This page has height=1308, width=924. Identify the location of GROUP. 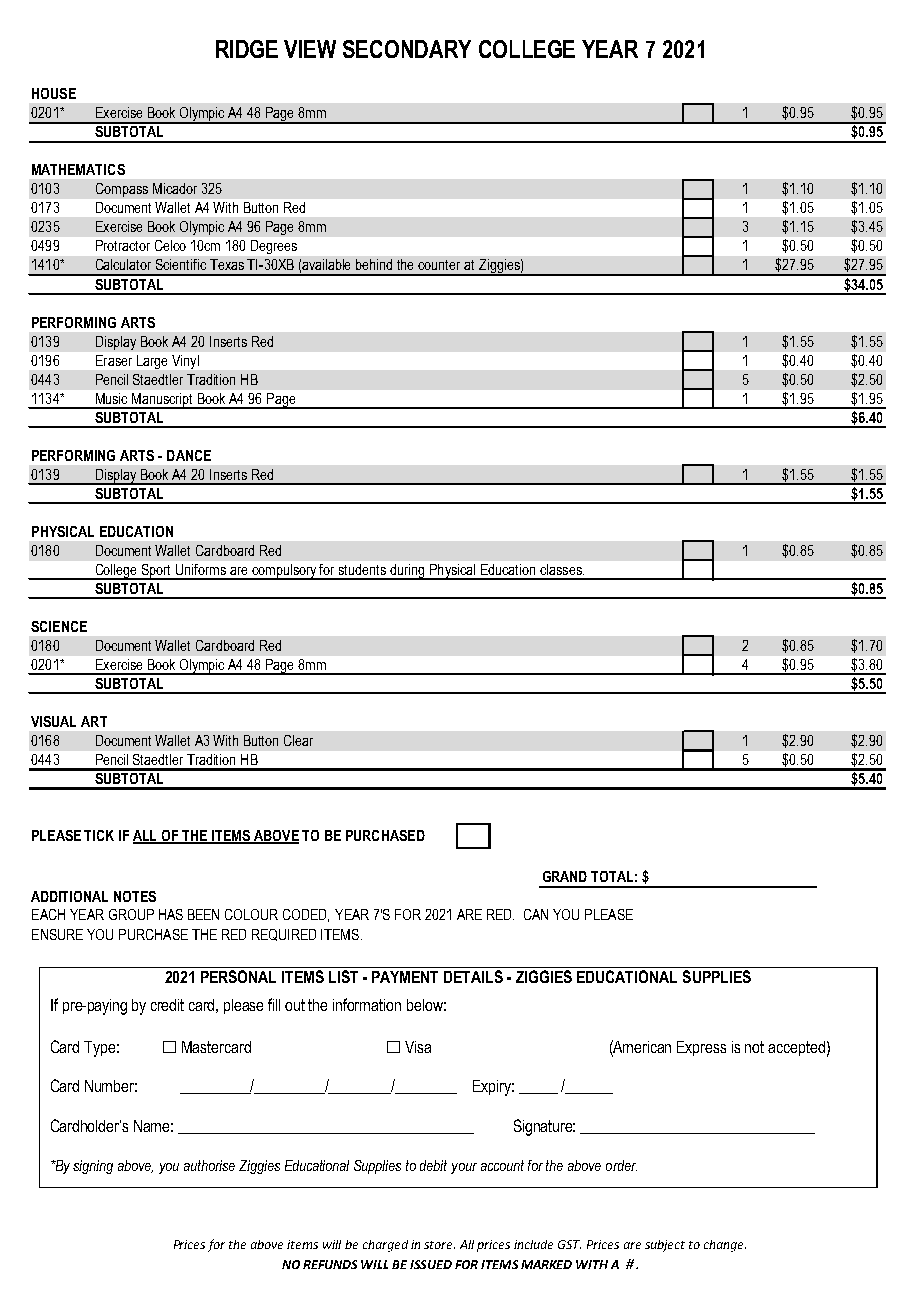
(131, 914).
